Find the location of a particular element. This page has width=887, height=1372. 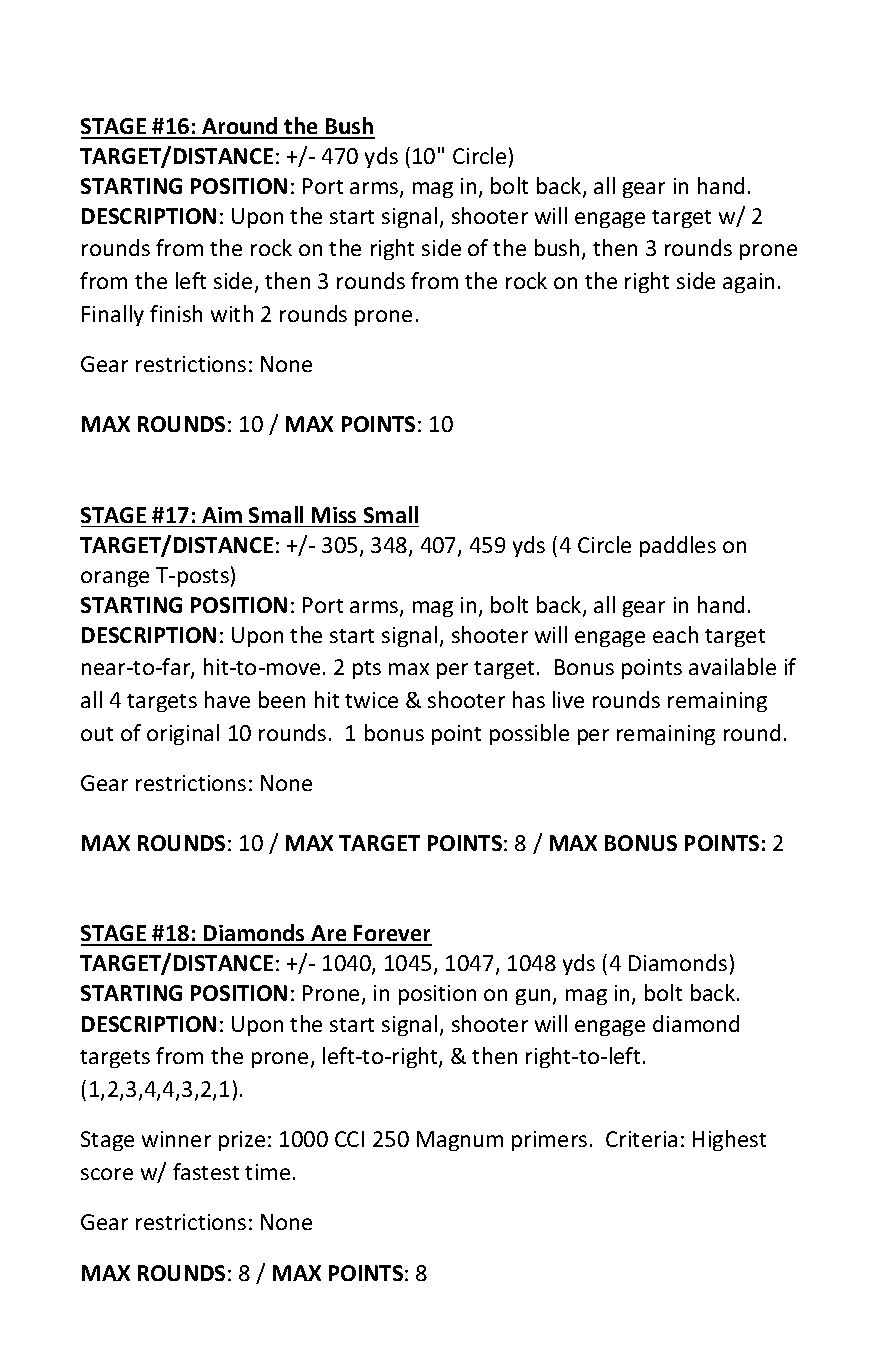

Criteria is located at coordinates (641, 1139).
